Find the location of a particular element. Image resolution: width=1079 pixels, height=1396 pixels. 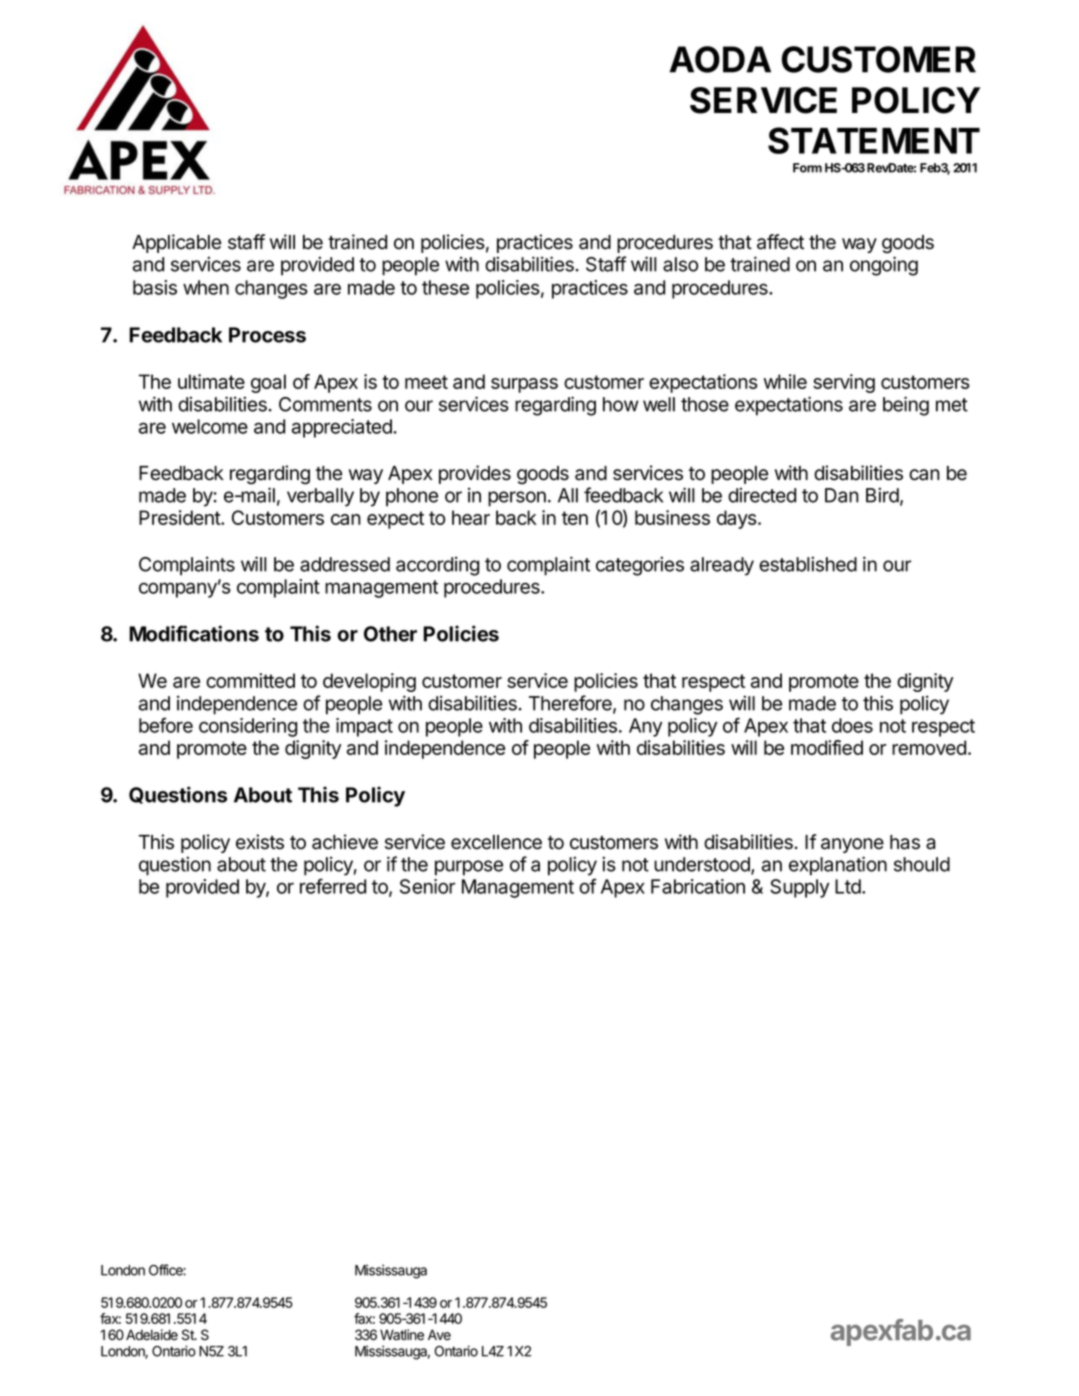

serving is located at coordinates (844, 383).
